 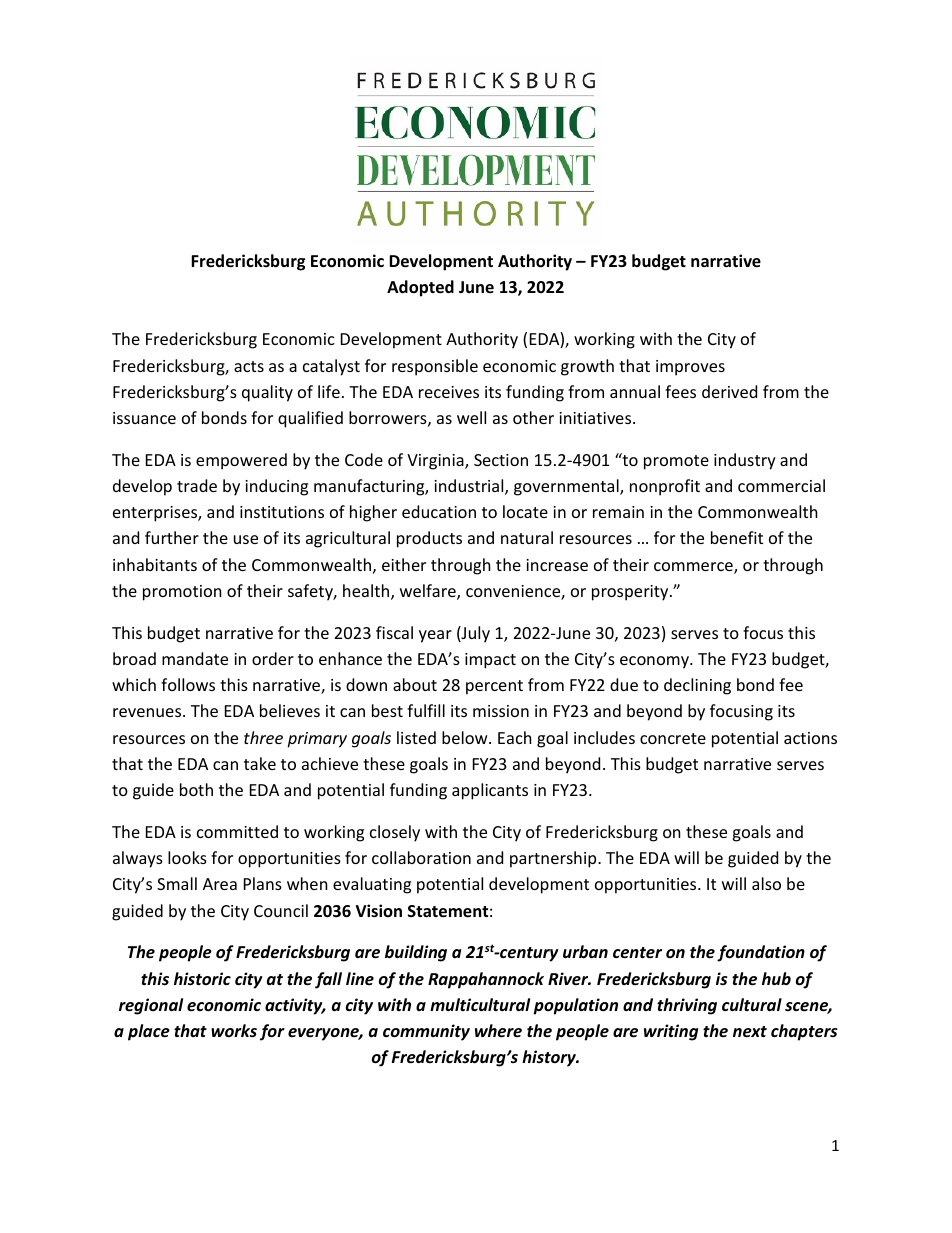 What do you see at coordinates (690, 368) in the page?
I see `improves` at bounding box center [690, 368].
